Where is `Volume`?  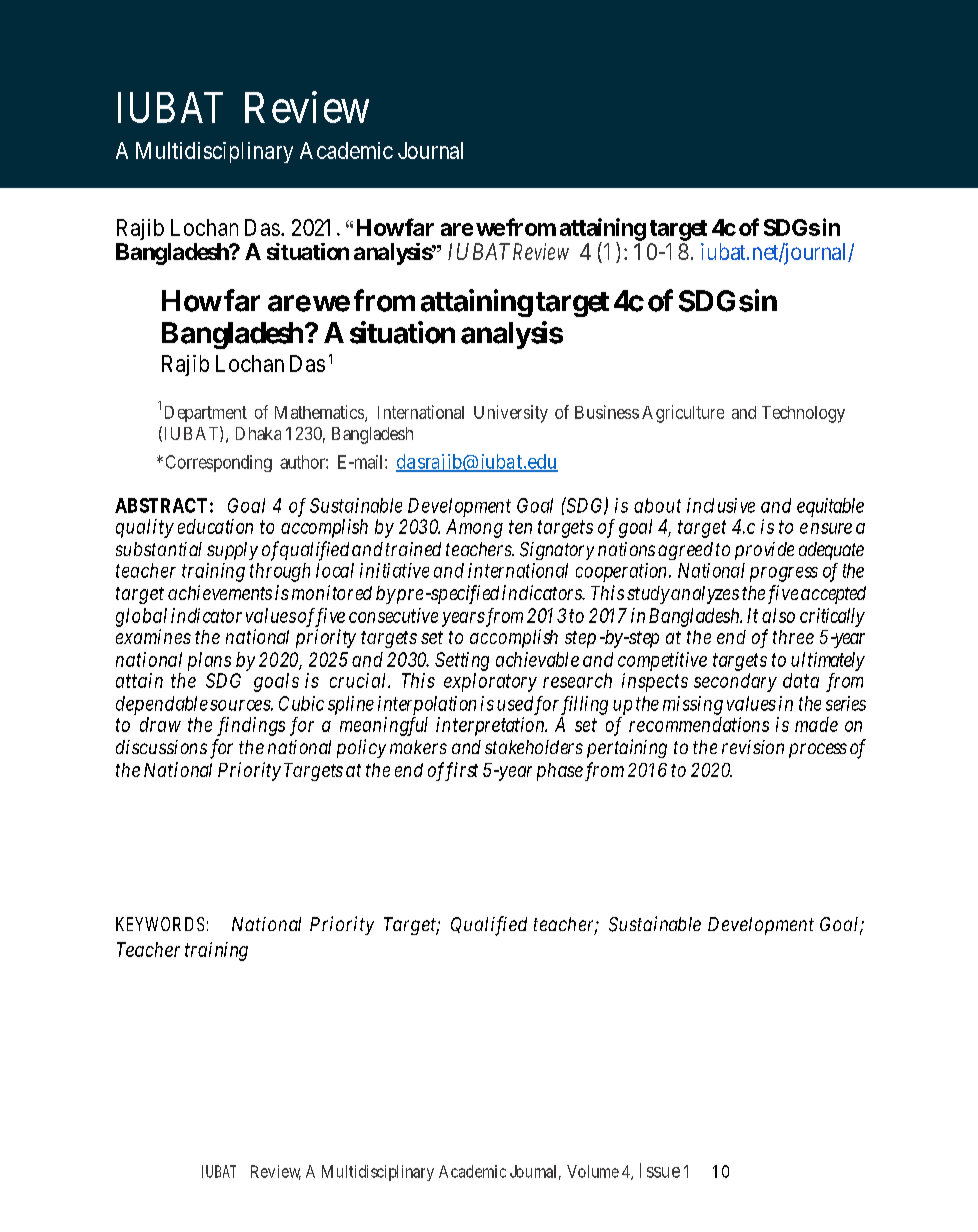
Volume is located at coordinates (593, 1171).
